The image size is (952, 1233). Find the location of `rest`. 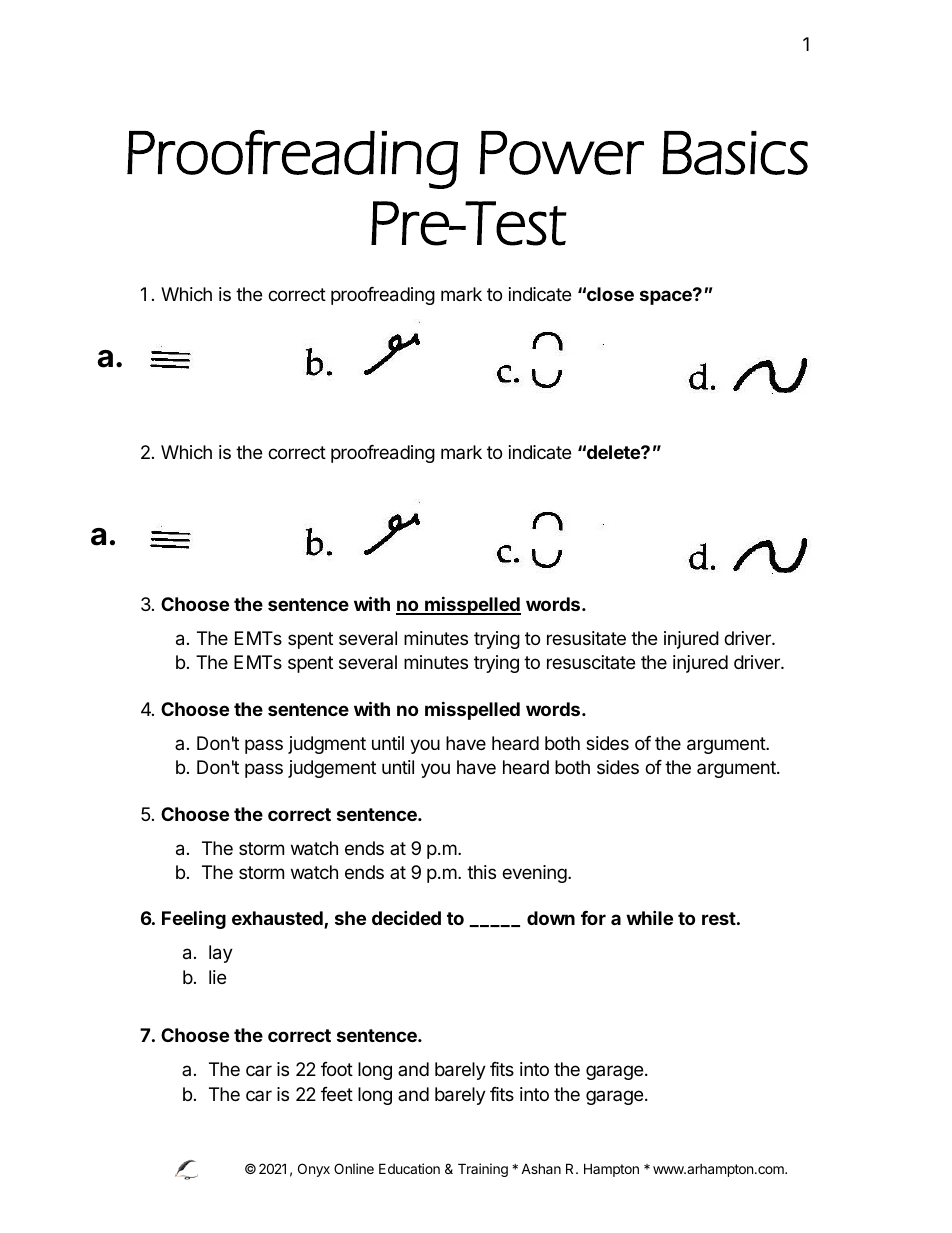

rest is located at coordinates (719, 918).
